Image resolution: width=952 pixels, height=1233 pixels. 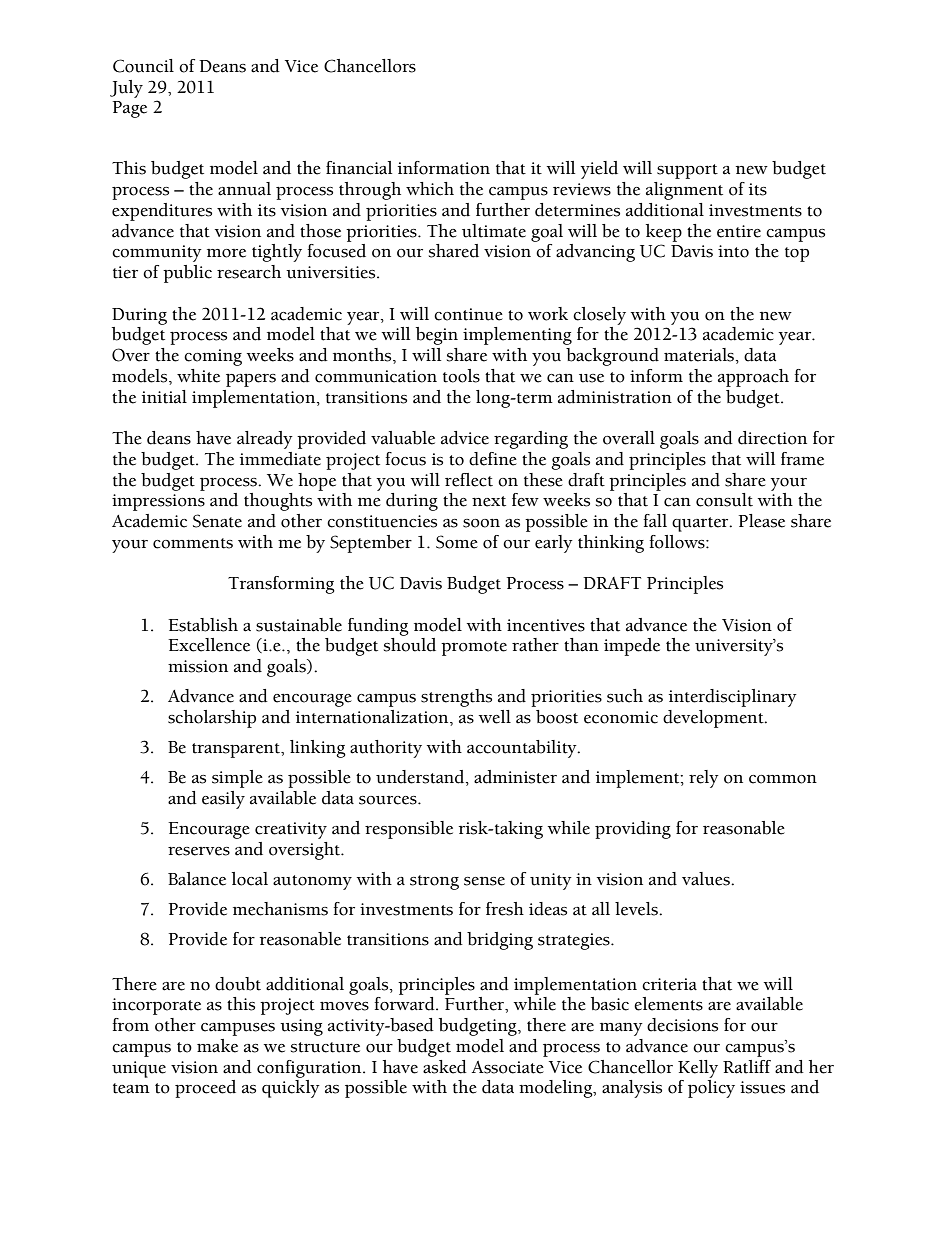 I want to click on tools, so click(x=461, y=376).
